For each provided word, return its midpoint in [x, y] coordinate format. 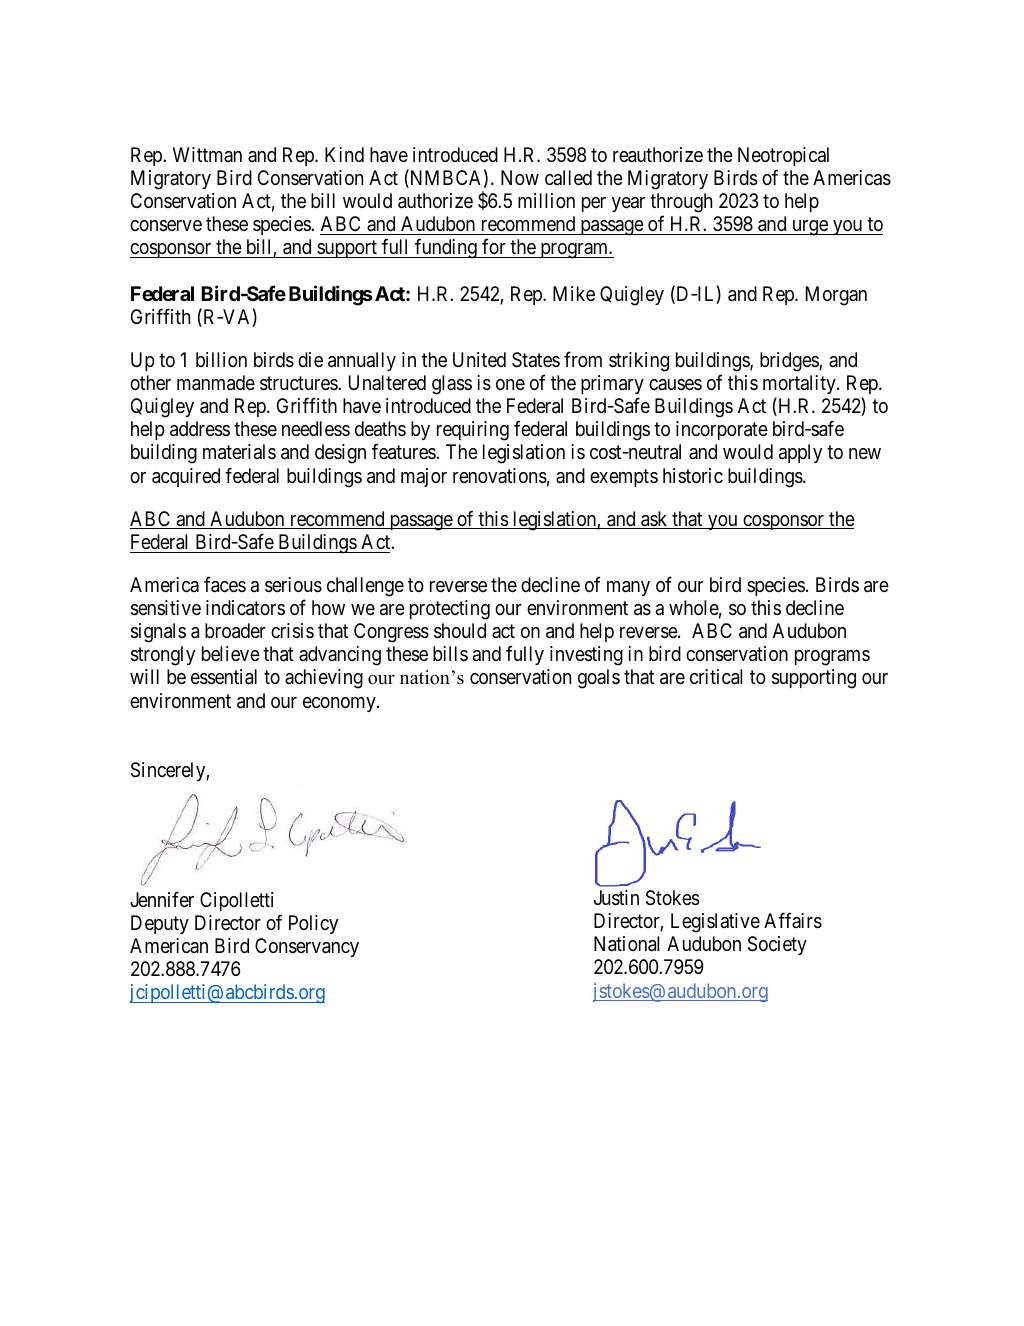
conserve [166, 226]
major [424, 477]
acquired [186, 477]
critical [716, 677]
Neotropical [783, 156]
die [310, 359]
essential [224, 677]
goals [599, 679]
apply [800, 453]
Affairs [793, 921]
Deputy [160, 924]
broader [235, 631]
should [460, 631]
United [479, 359]
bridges [790, 362]
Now [520, 177]
